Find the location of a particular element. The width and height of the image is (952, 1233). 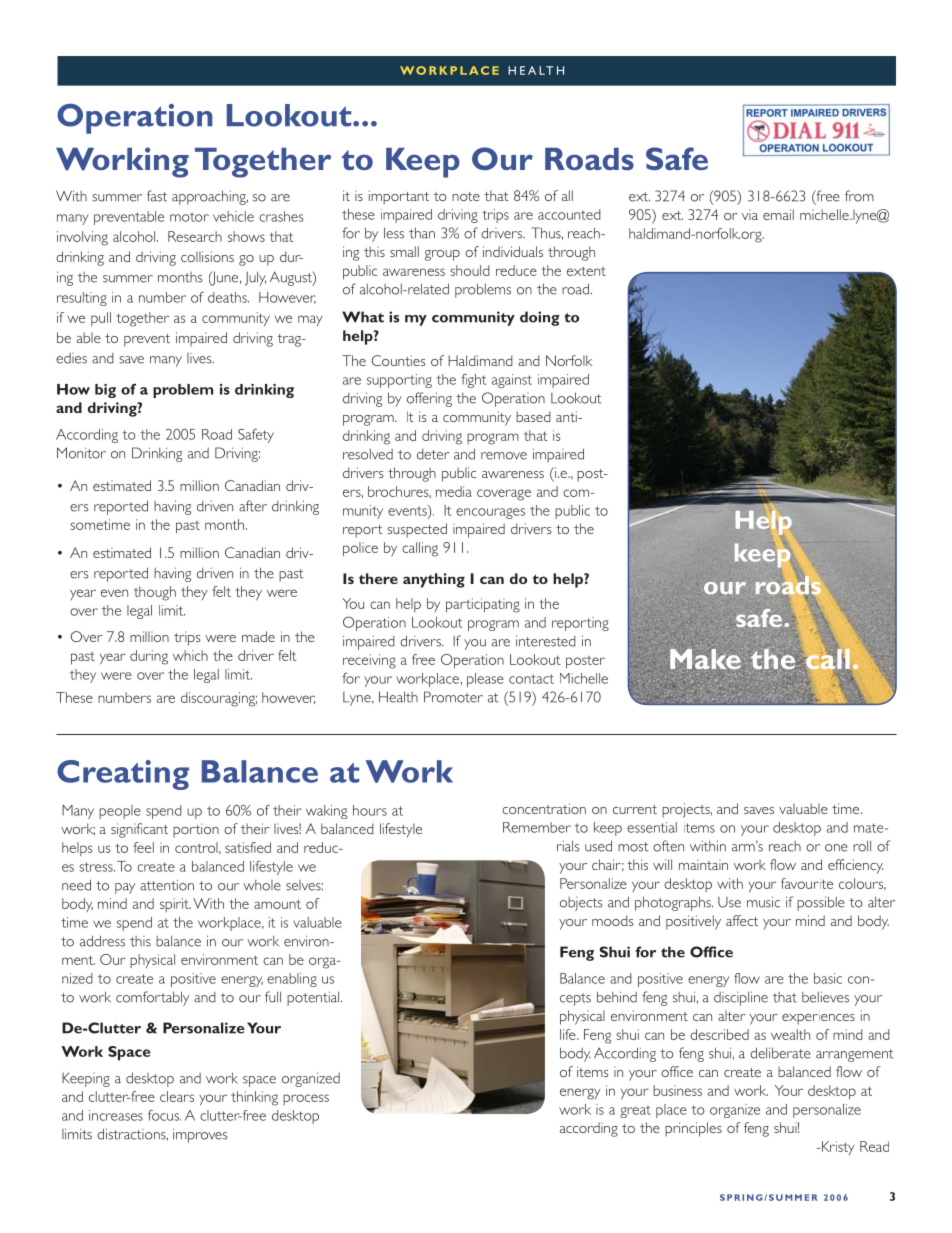

focus is located at coordinates (164, 1115).
